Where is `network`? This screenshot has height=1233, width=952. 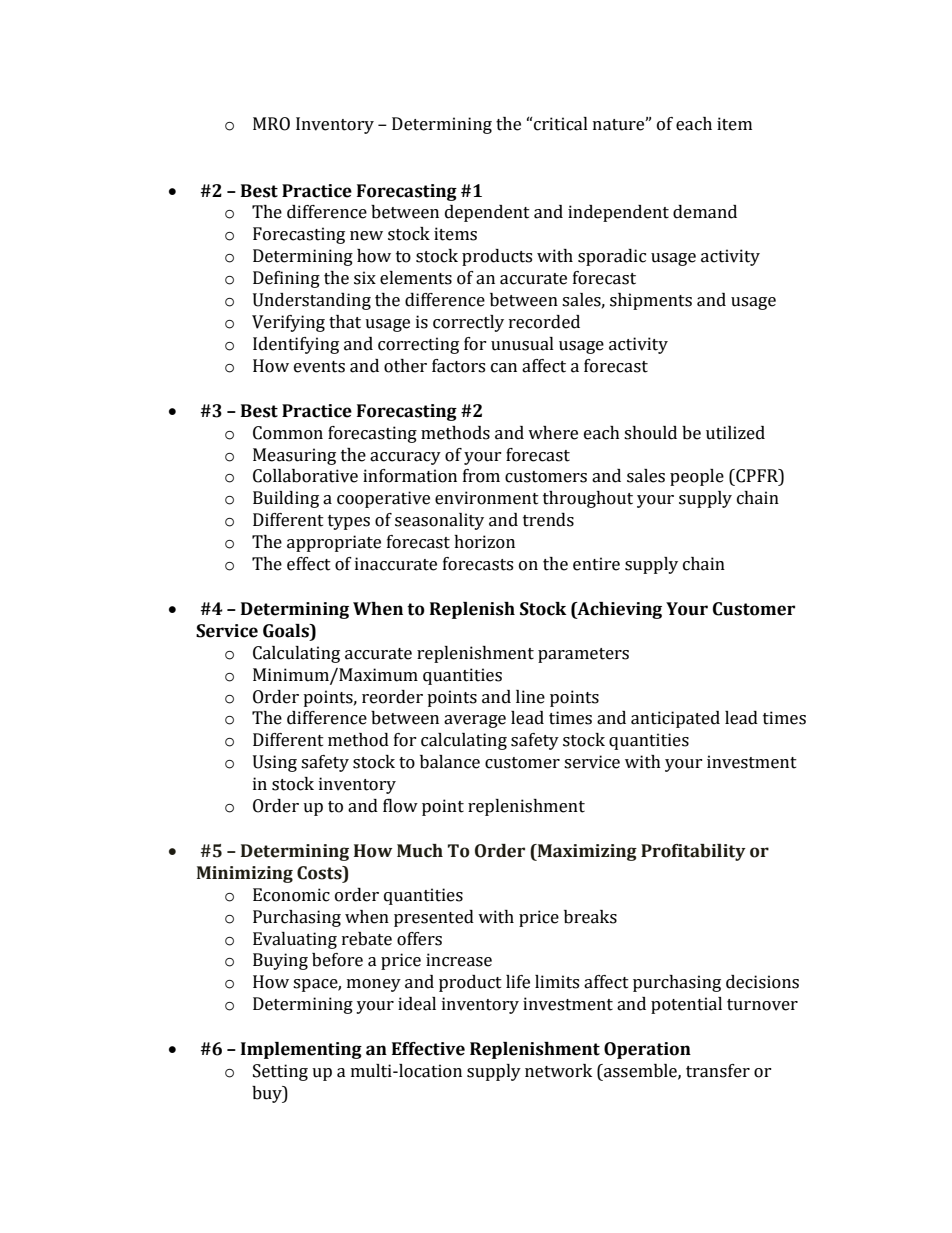
network is located at coordinates (558, 1071).
